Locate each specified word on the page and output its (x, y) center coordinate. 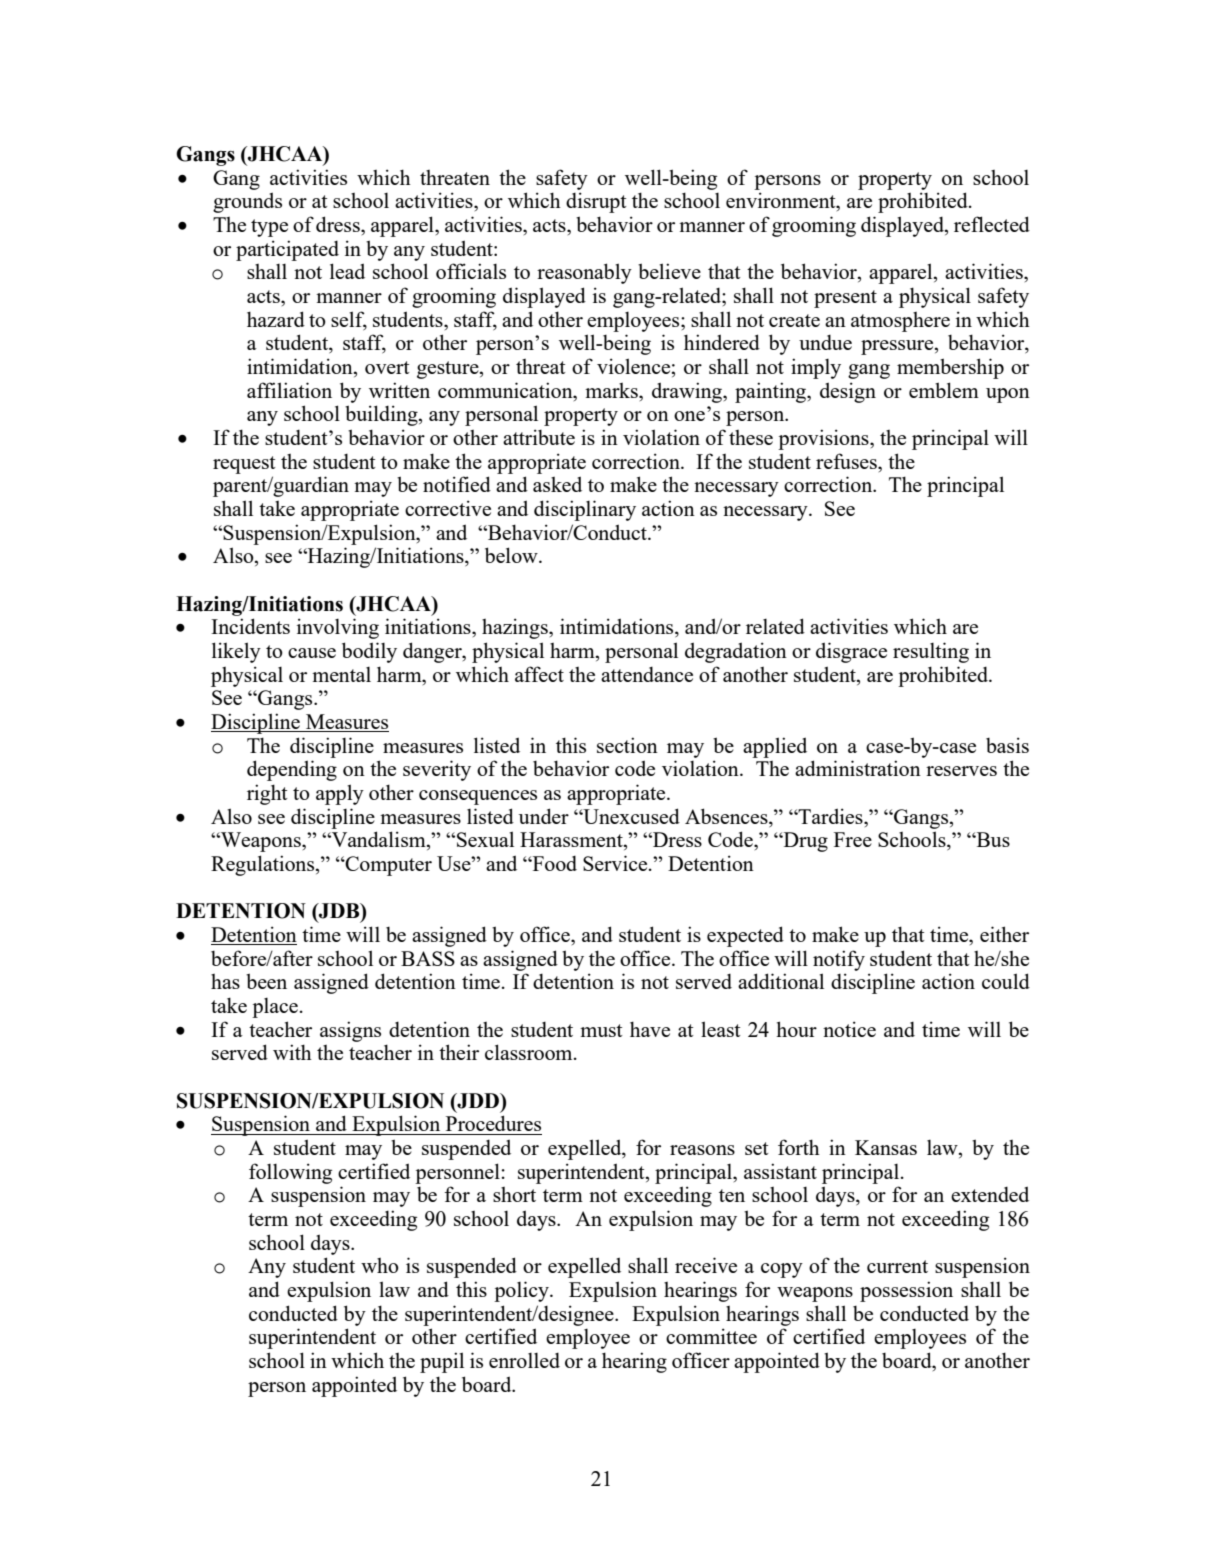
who (380, 1265)
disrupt (596, 202)
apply (340, 794)
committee (711, 1336)
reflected (992, 224)
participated (287, 250)
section (627, 745)
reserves (961, 771)
